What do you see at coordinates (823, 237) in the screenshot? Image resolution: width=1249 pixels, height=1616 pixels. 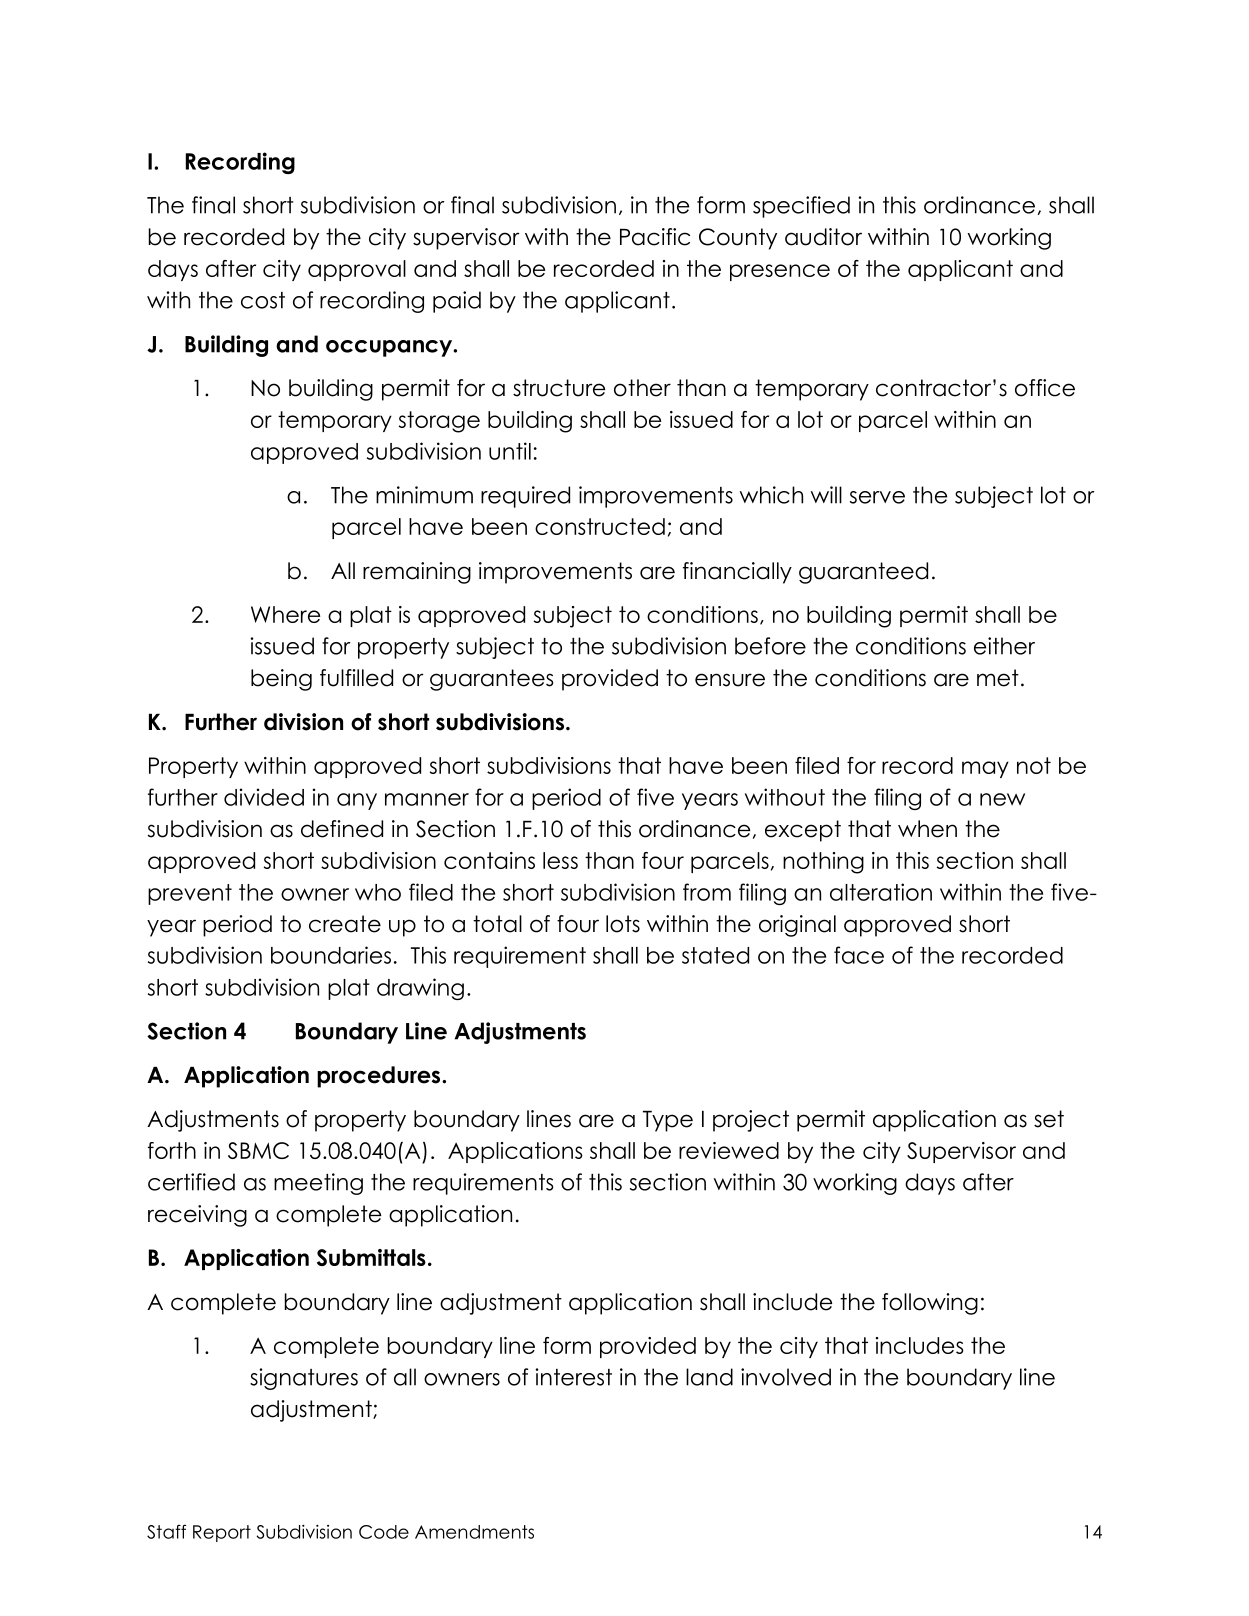 I see `auditor` at bounding box center [823, 237].
